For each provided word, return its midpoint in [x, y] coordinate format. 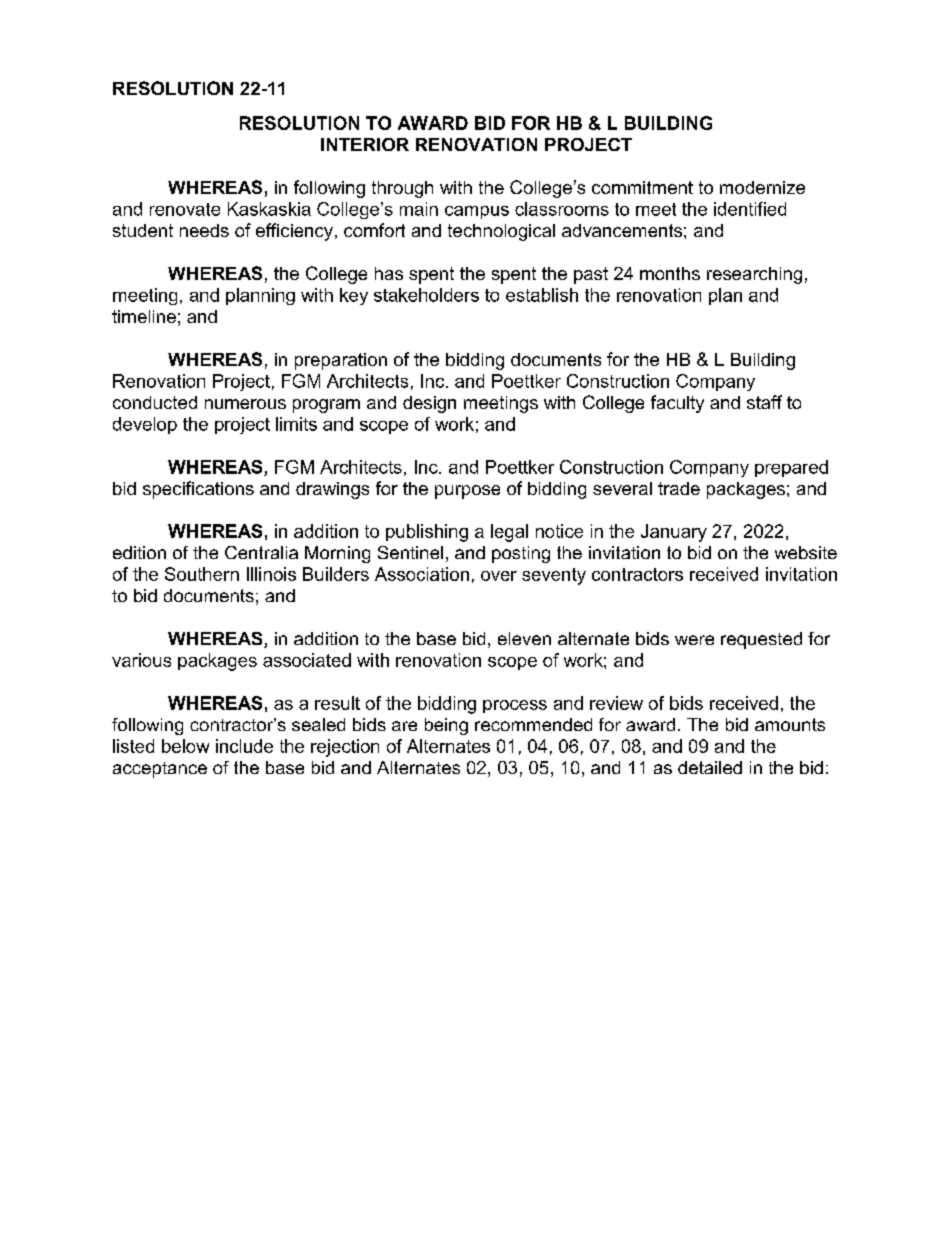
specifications [198, 490]
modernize [762, 187]
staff [764, 402]
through [402, 189]
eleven [524, 638]
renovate [185, 209]
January [674, 533]
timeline [144, 316]
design [429, 404]
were [694, 640]
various [141, 660]
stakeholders [426, 295]
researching [754, 275]
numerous [245, 404]
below [185, 746]
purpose [467, 492]
